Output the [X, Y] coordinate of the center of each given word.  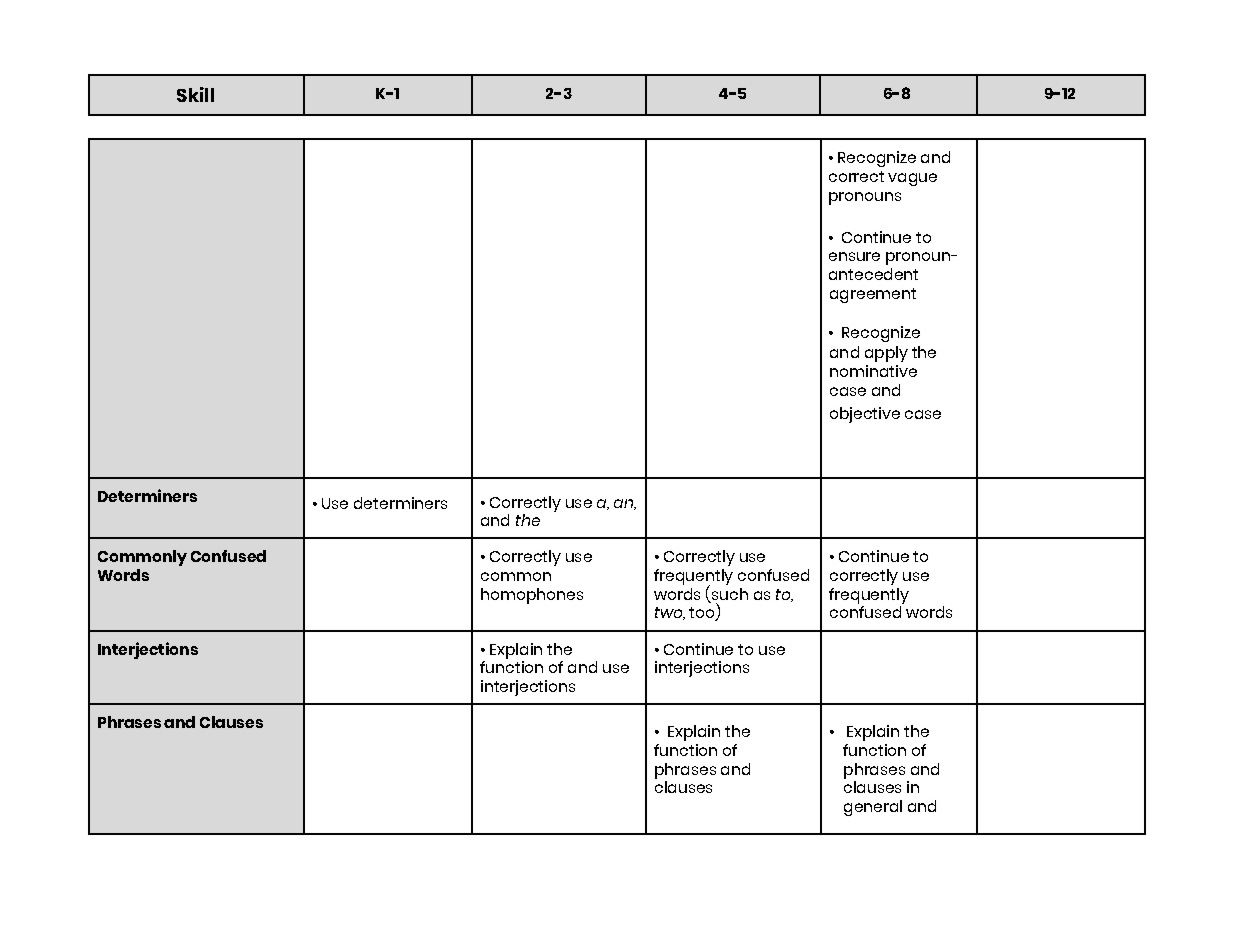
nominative [873, 371]
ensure [854, 256]
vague [912, 179]
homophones [532, 596]
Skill [195, 94]
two [669, 613]
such [730, 594]
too [703, 614]
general [873, 808]
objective [865, 415]
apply [886, 354]
